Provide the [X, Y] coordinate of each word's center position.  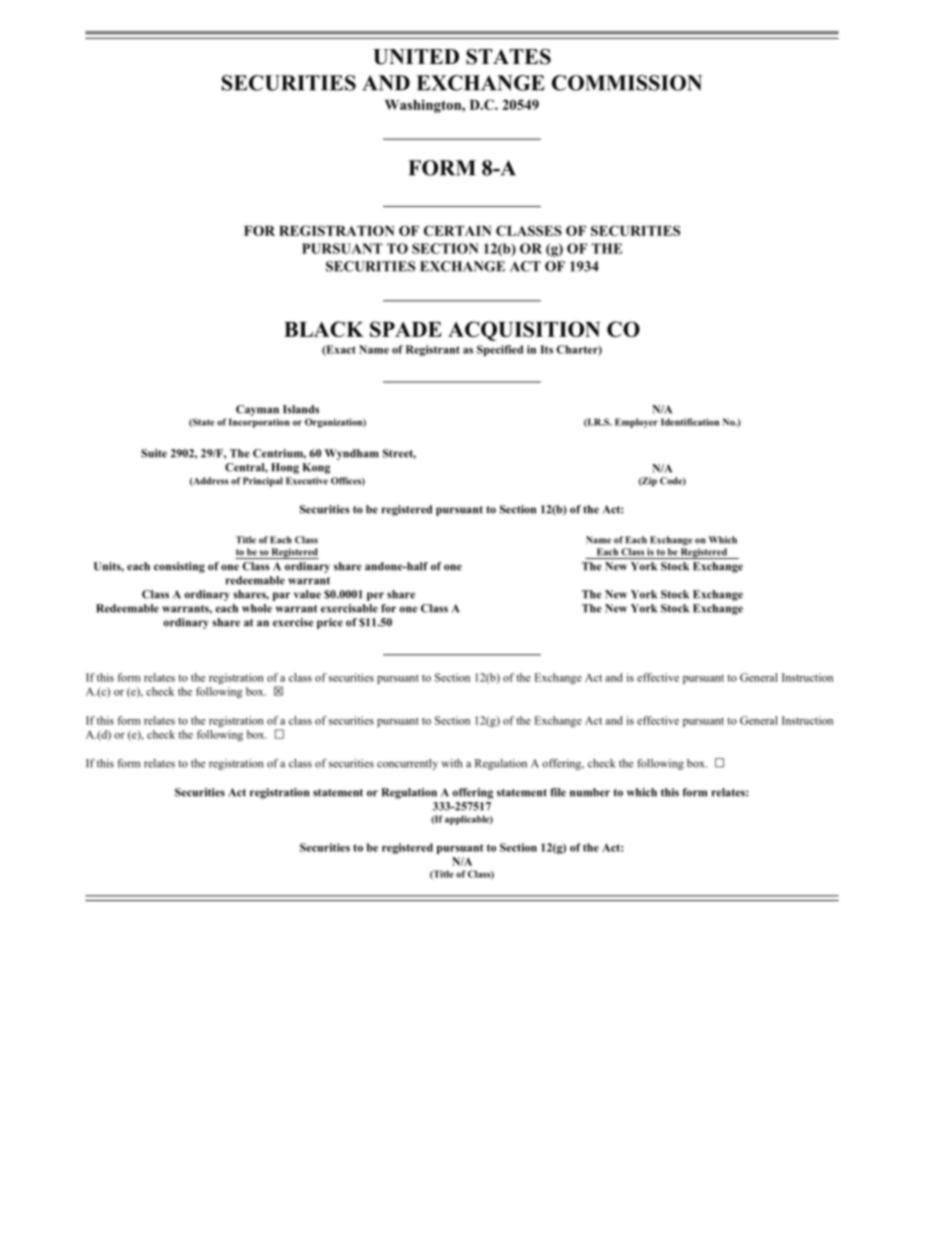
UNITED [416, 57]
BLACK [324, 329]
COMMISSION [627, 83]
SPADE [406, 329]
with [452, 763]
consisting [179, 567]
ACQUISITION [524, 331]
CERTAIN [457, 230]
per [375, 596]
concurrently [407, 764]
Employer [636, 423]
